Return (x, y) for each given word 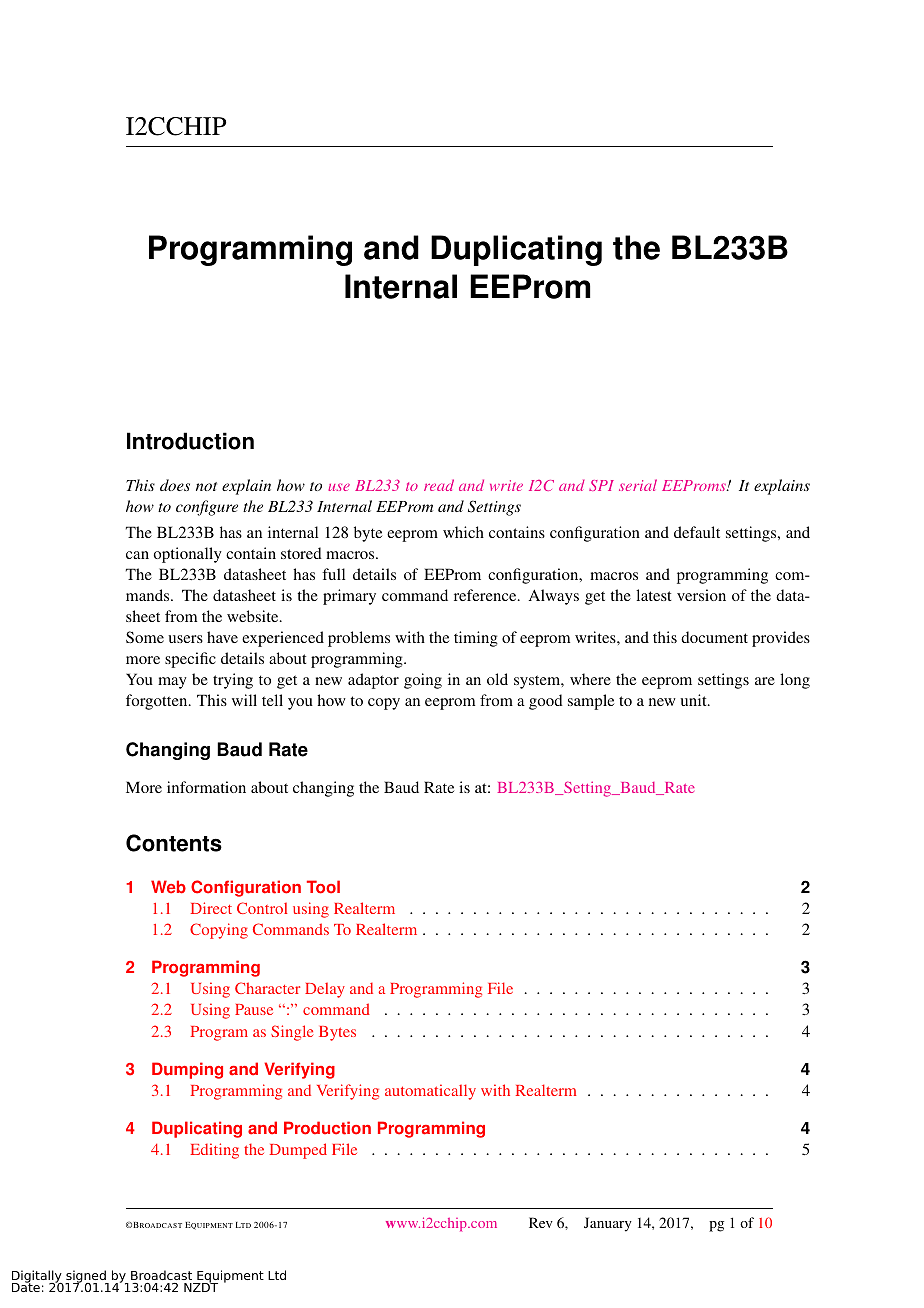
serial (638, 485)
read (439, 485)
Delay (325, 990)
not (206, 486)
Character (267, 988)
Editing (214, 1151)
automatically (430, 1092)
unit (694, 700)
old (497, 679)
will (244, 700)
